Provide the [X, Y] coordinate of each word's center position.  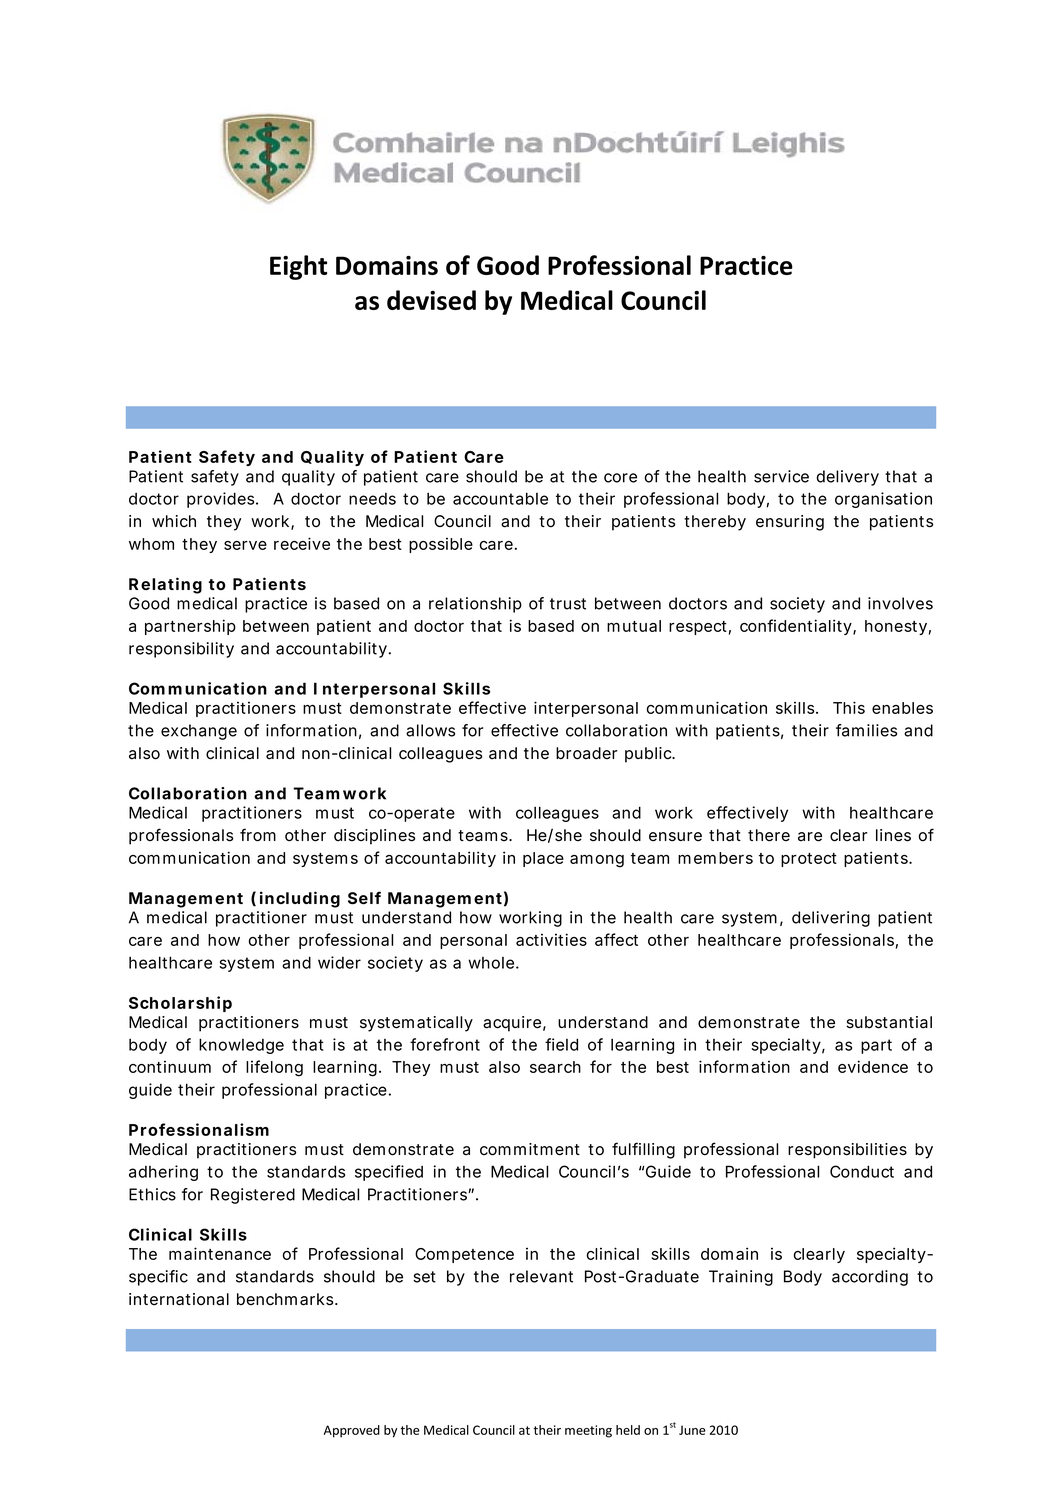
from [258, 835]
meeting [588, 1431]
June [692, 1430]
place [543, 859]
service [781, 476]
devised [431, 300]
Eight [298, 267]
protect [809, 860]
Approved [352, 1431]
